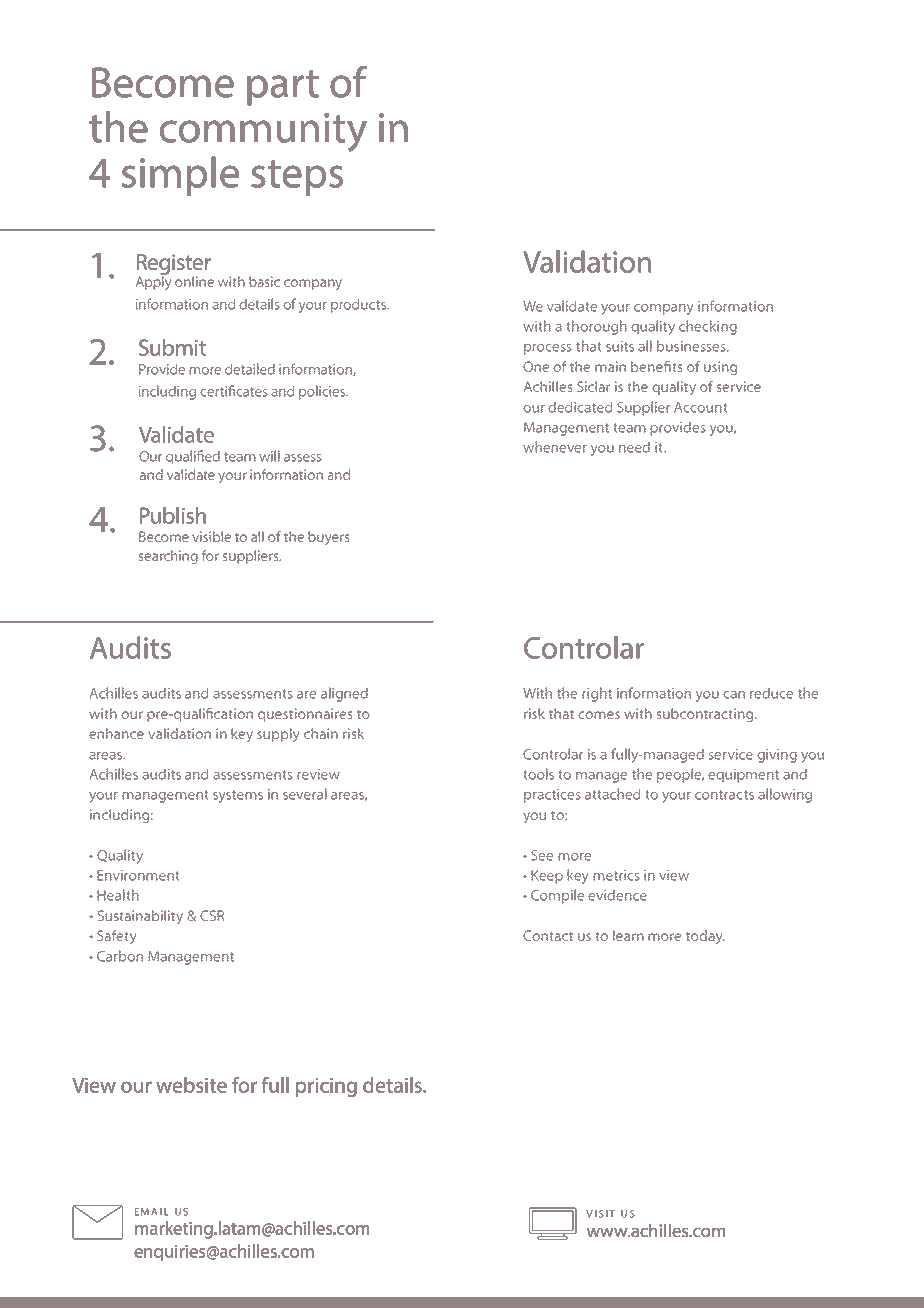  I want to click on steps, so click(297, 178).
